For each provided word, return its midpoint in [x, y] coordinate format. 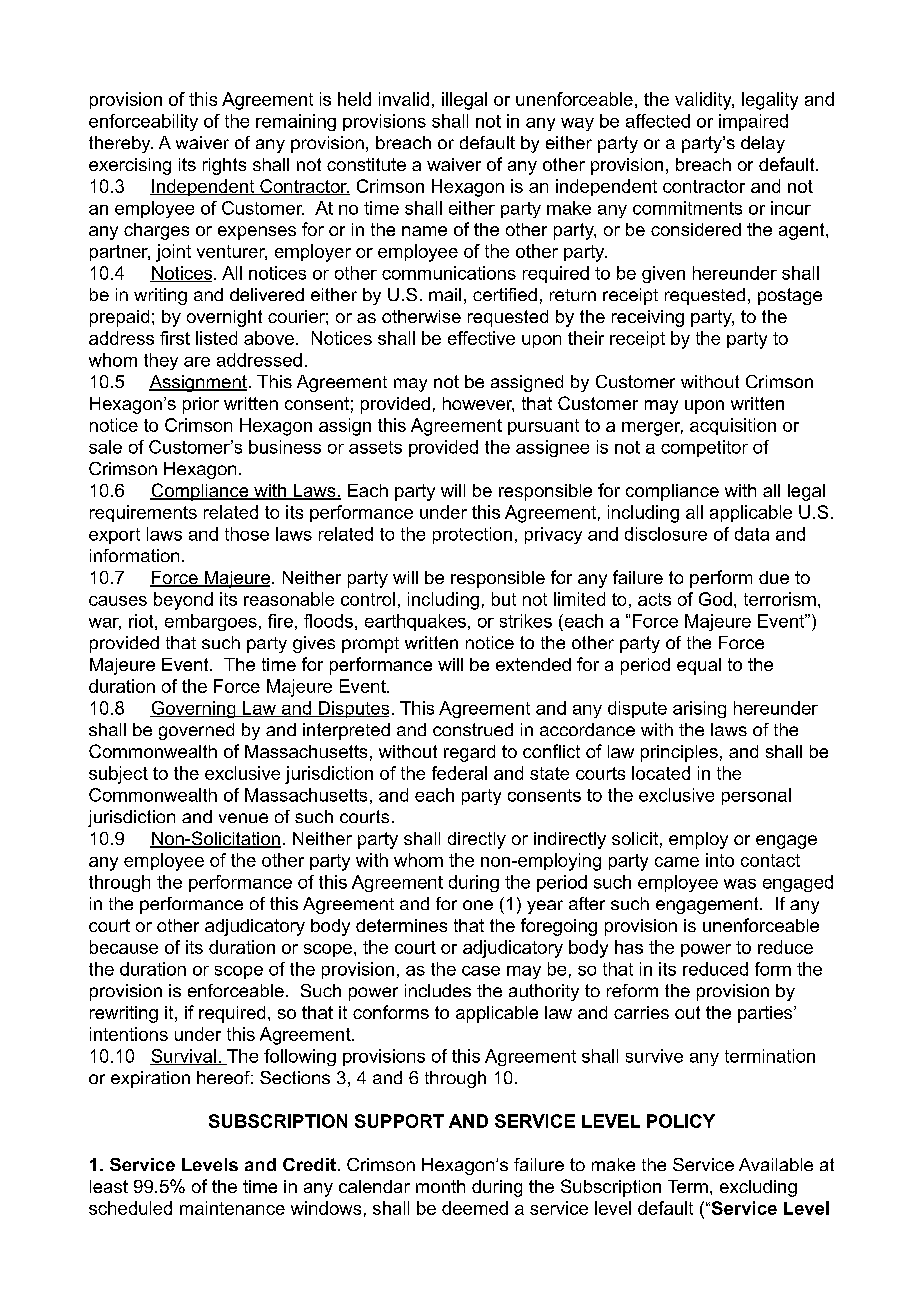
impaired [753, 122]
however [478, 404]
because [124, 947]
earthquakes [415, 622]
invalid [404, 99]
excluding [758, 1188]
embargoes [211, 622]
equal [699, 666]
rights [224, 166]
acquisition [733, 426]
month [440, 1186]
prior [201, 405]
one [478, 905]
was [740, 884]
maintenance [232, 1208]
